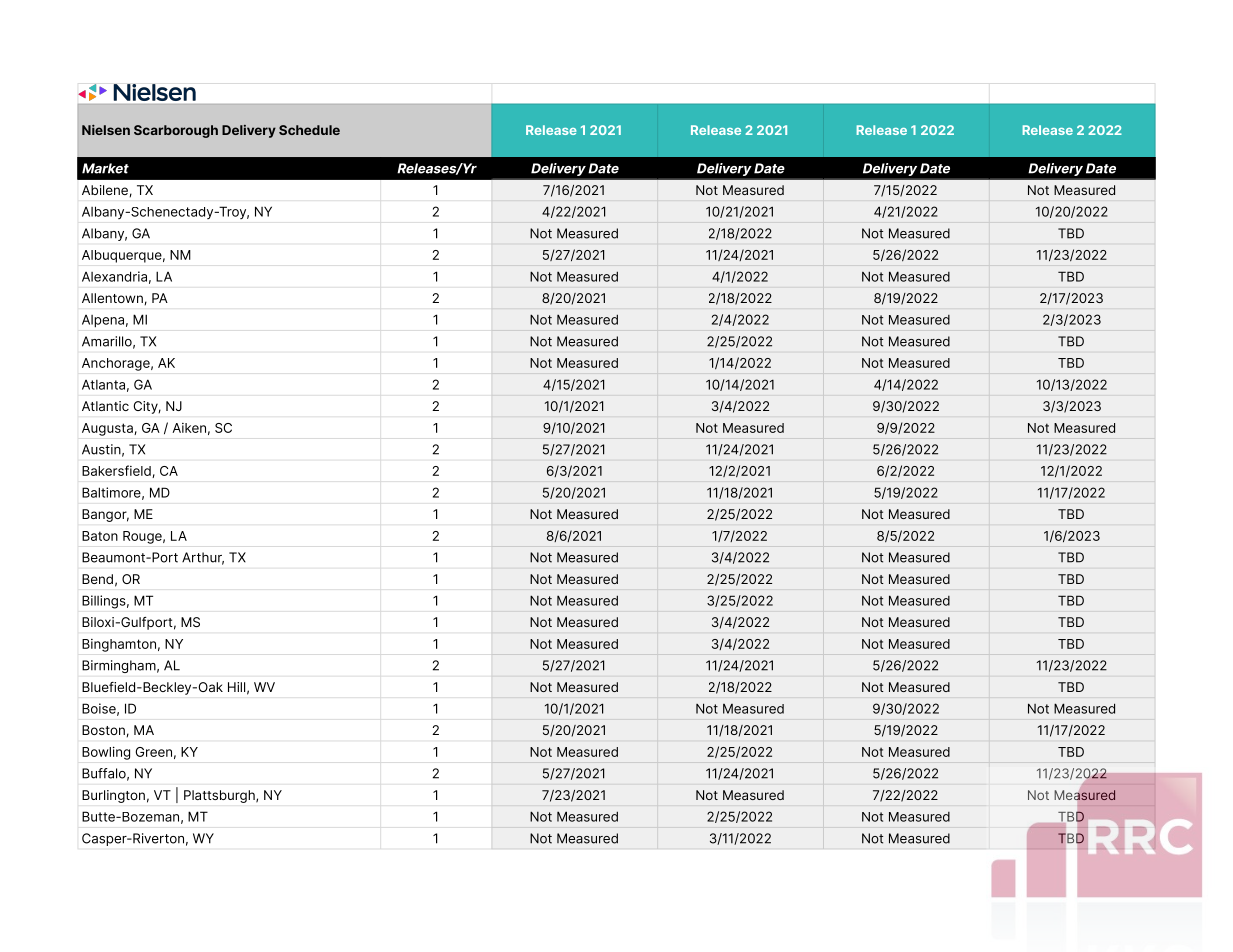 The width and height of the document is (1233, 952). Describe the element at coordinates (176, 131) in the document. I see `Scarborough` at that location.
